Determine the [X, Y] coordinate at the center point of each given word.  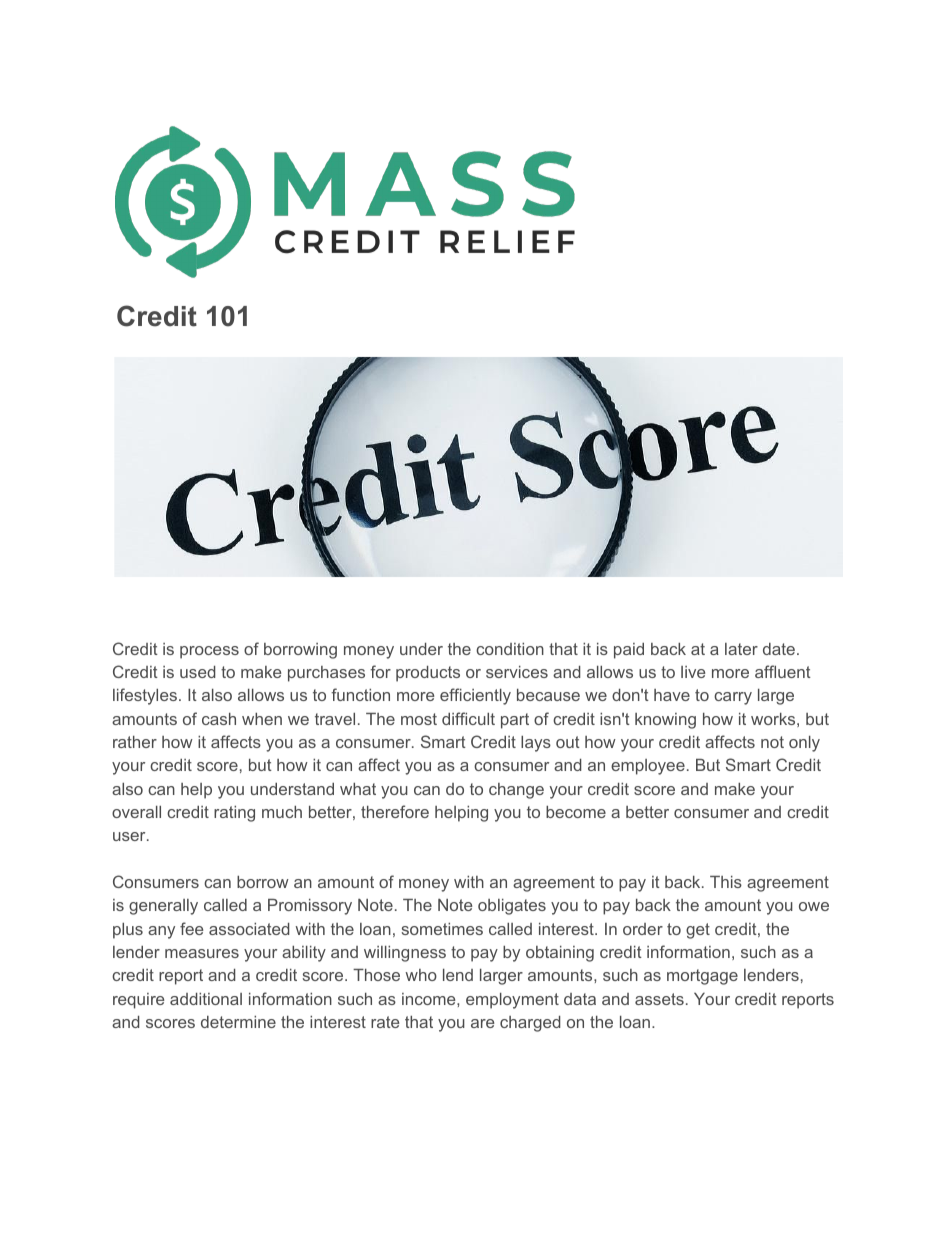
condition [510, 649]
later [741, 649]
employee [648, 767]
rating [234, 814]
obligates [512, 907]
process [209, 652]
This [726, 882]
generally [163, 907]
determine [238, 1022]
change [516, 791]
